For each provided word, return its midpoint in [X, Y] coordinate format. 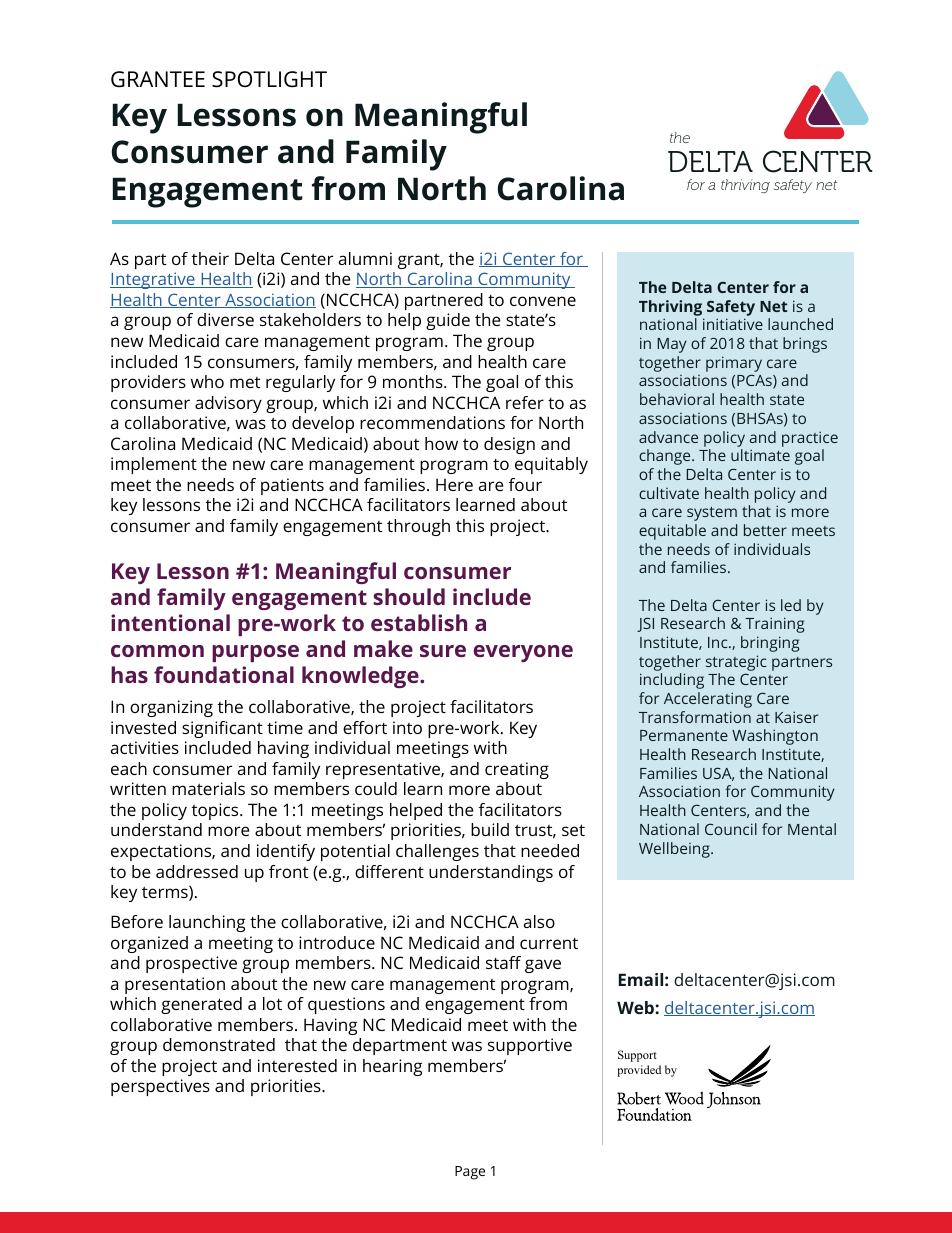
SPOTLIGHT [269, 79]
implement [154, 465]
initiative [733, 324]
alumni [365, 258]
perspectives [160, 1087]
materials [208, 788]
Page [470, 1173]
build [490, 829]
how [441, 443]
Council [731, 829]
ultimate [760, 455]
